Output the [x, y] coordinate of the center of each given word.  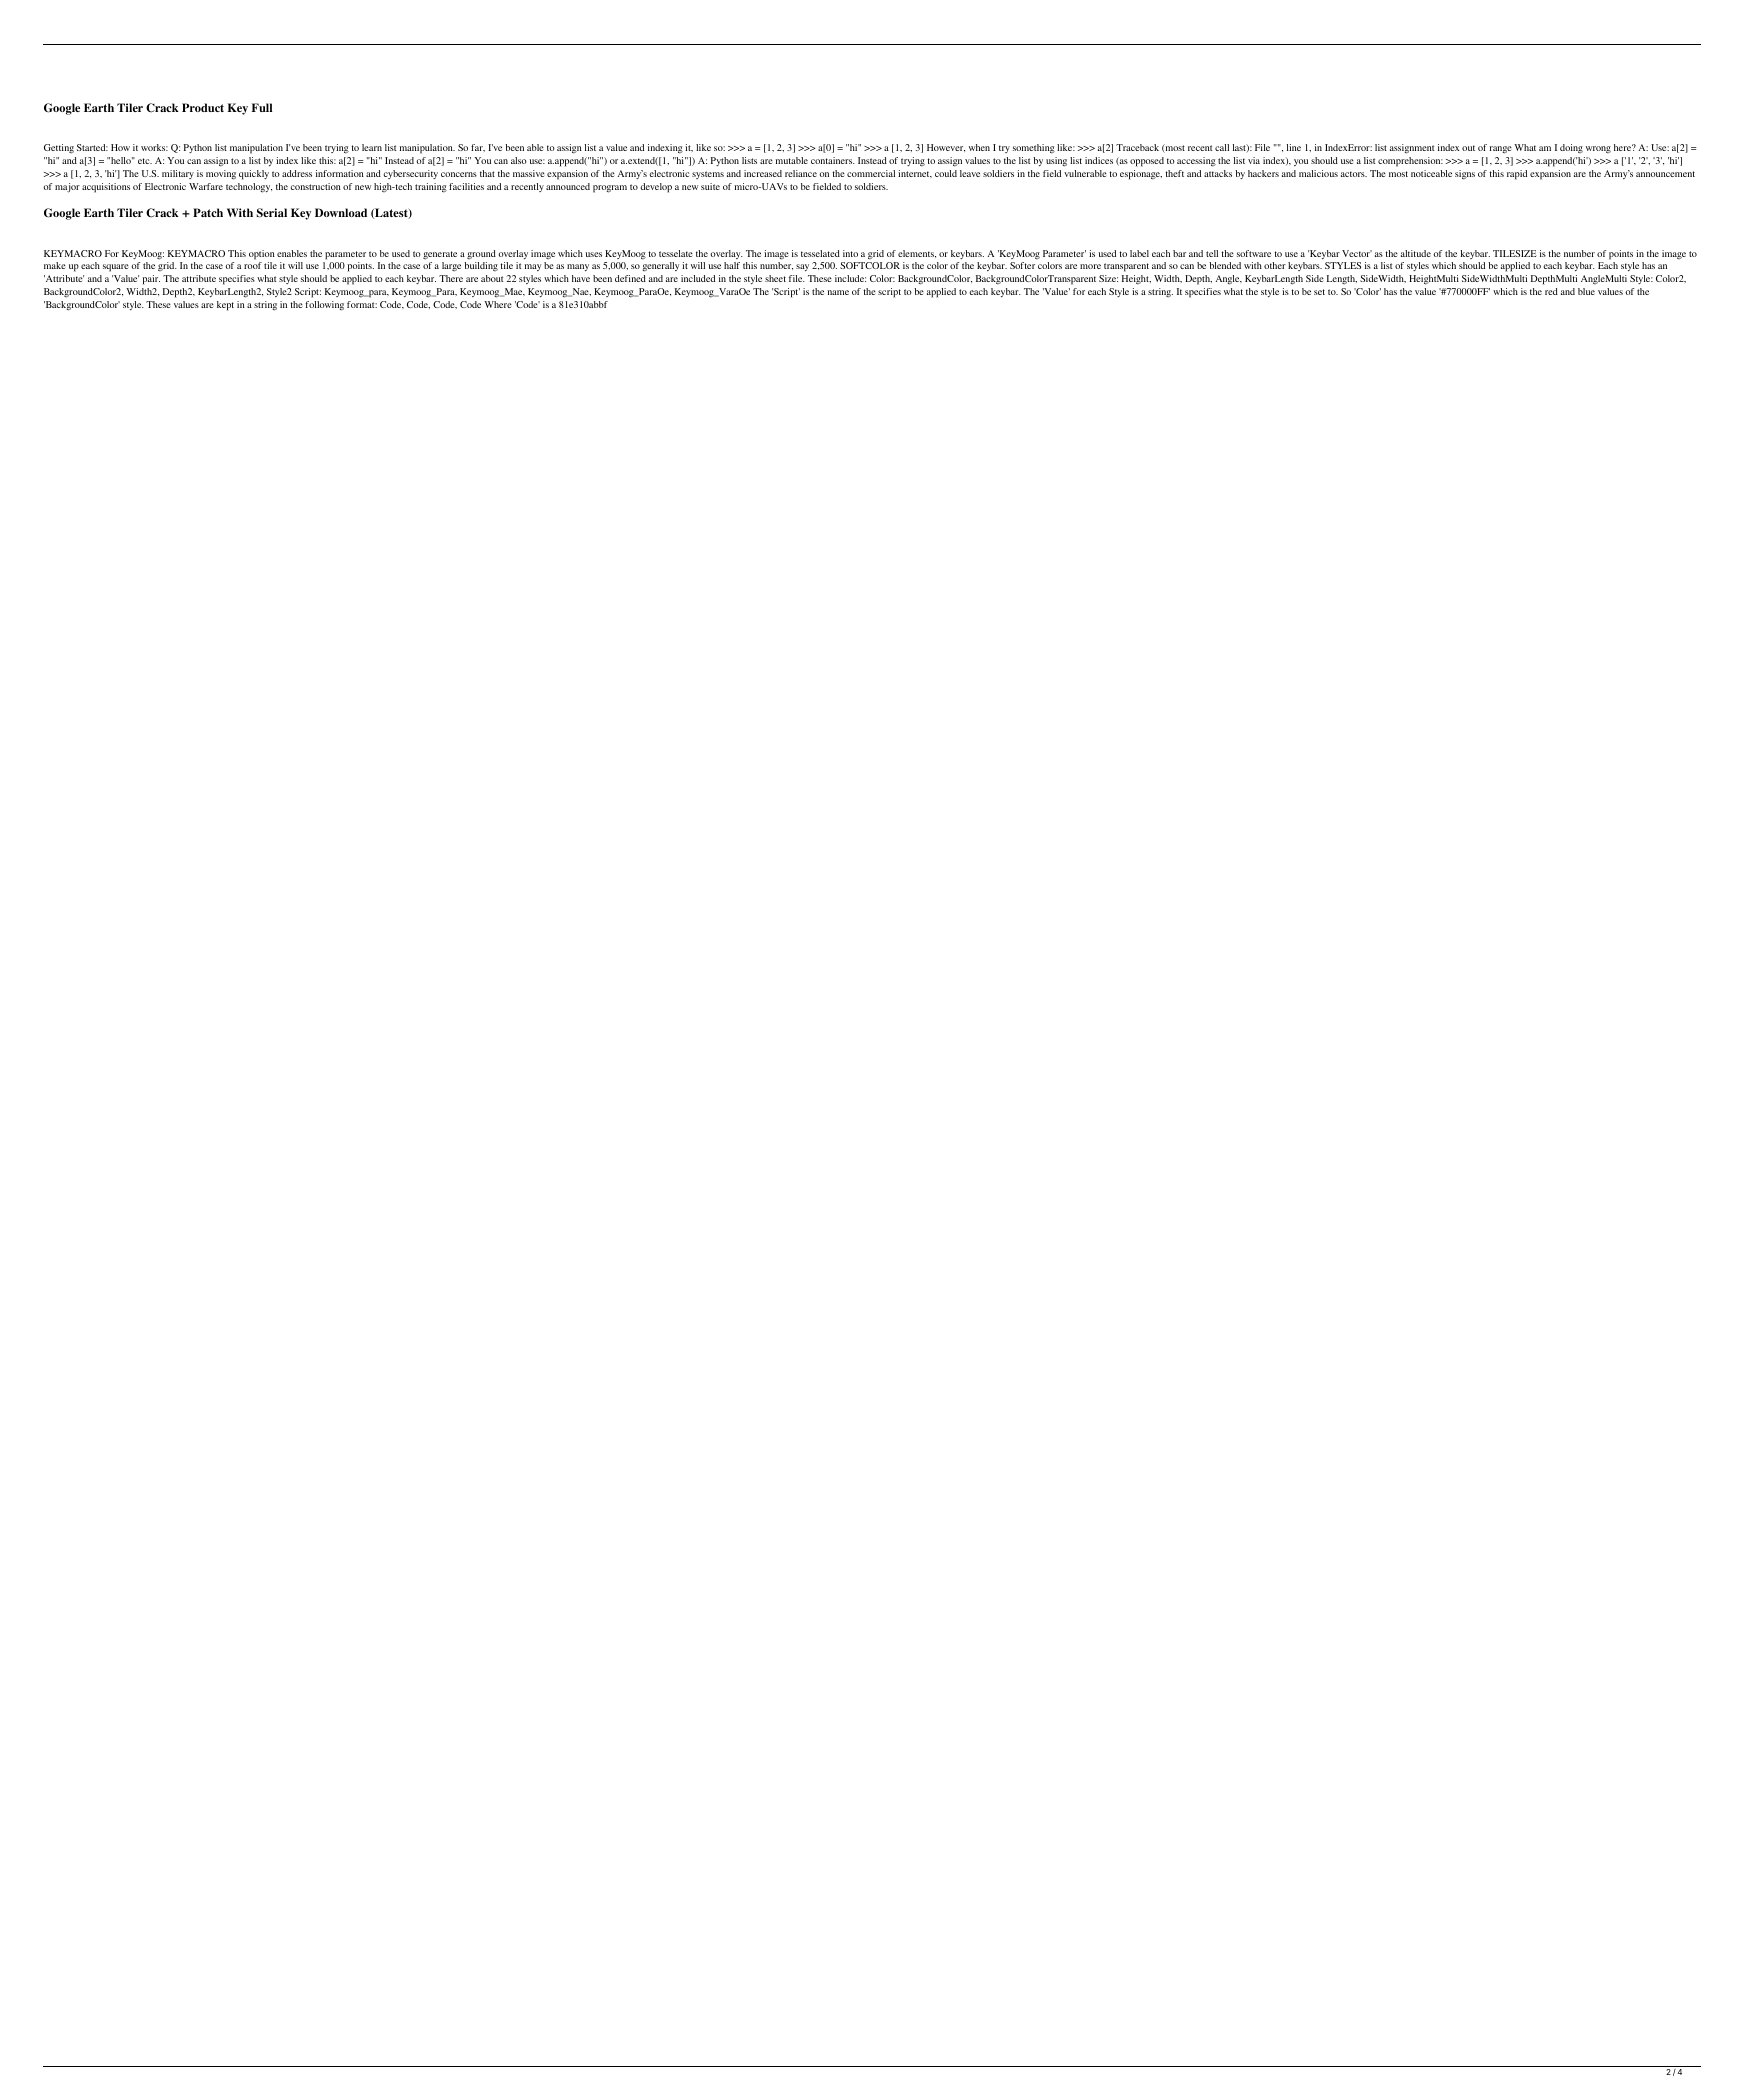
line [1294, 147]
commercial [871, 173]
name [838, 292]
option [262, 255]
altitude [1416, 253]
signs [1465, 175]
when [979, 147]
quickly [254, 175]
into [850, 253]
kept [225, 306]
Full [262, 107]
